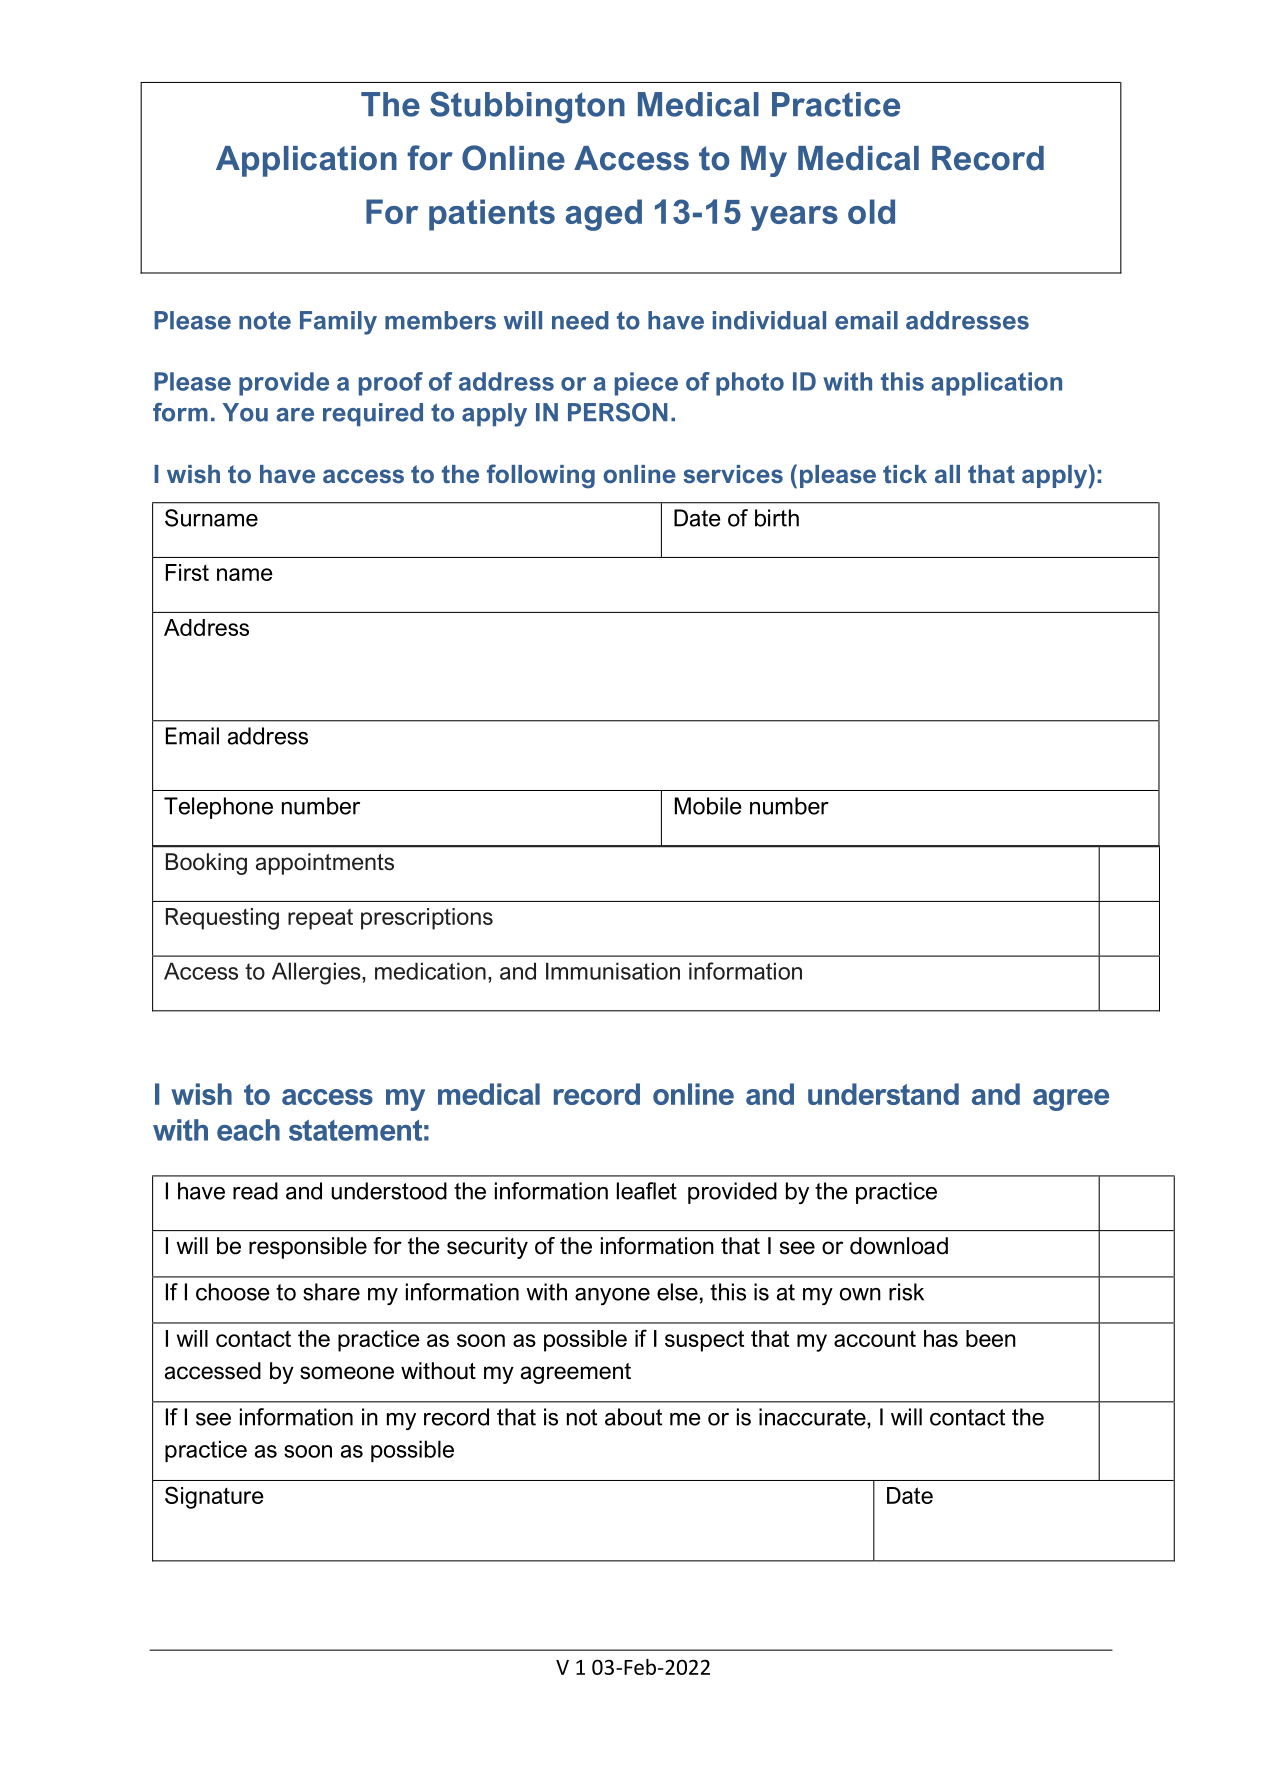 The width and height of the screenshot is (1262, 1785). I want to click on aged, so click(603, 215).
